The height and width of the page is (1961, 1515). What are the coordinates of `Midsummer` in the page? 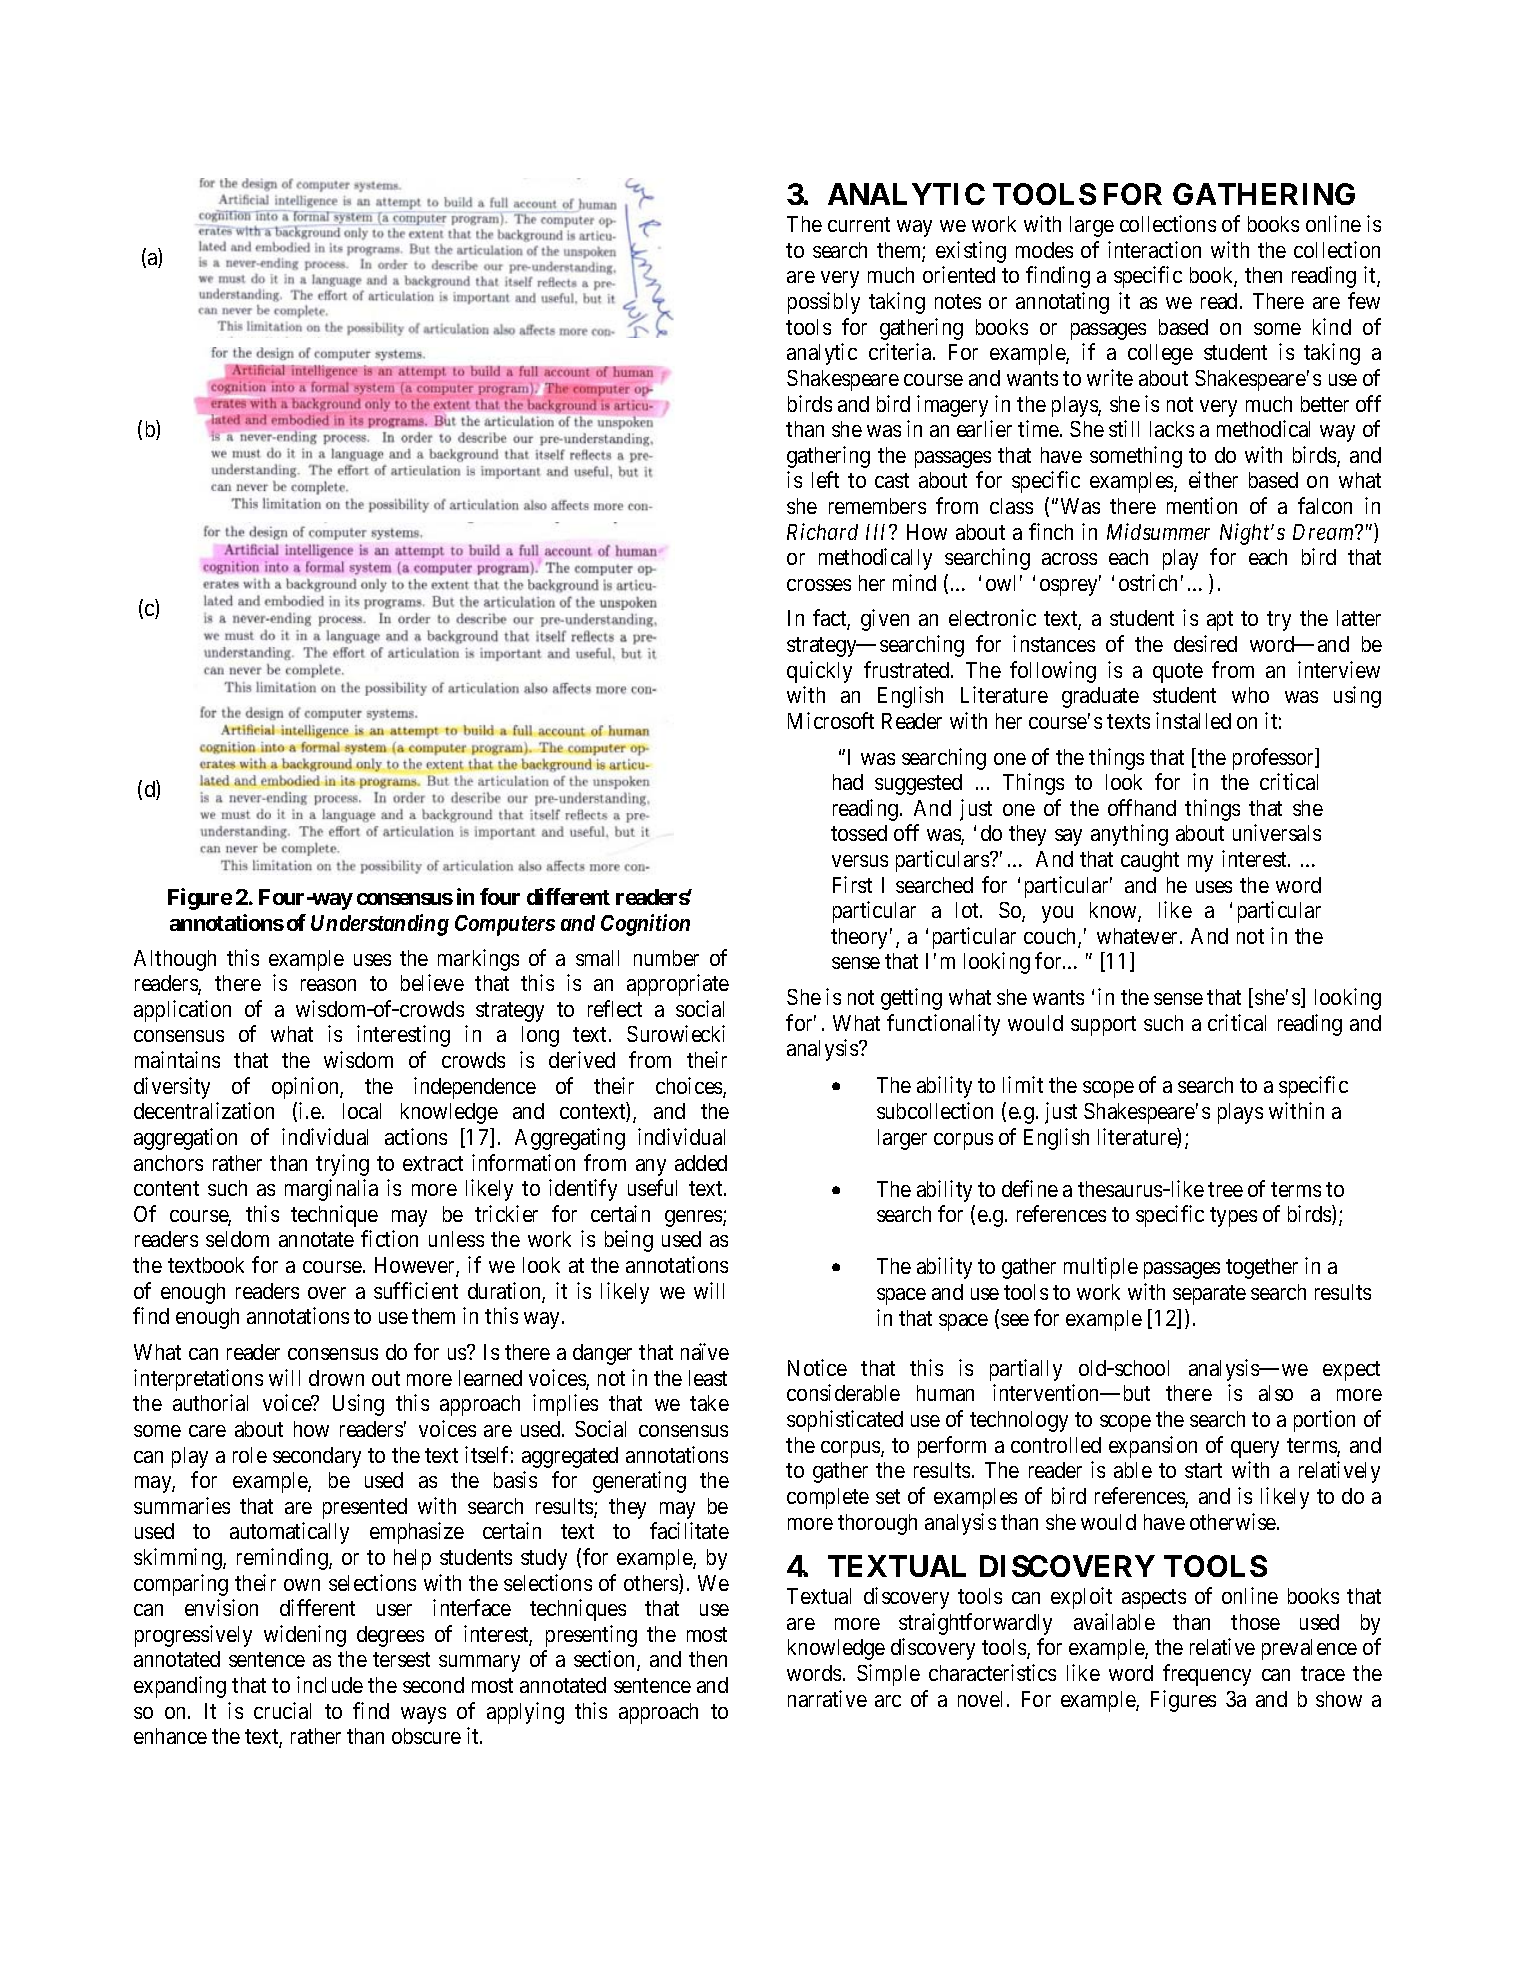 It's located at (1158, 531).
